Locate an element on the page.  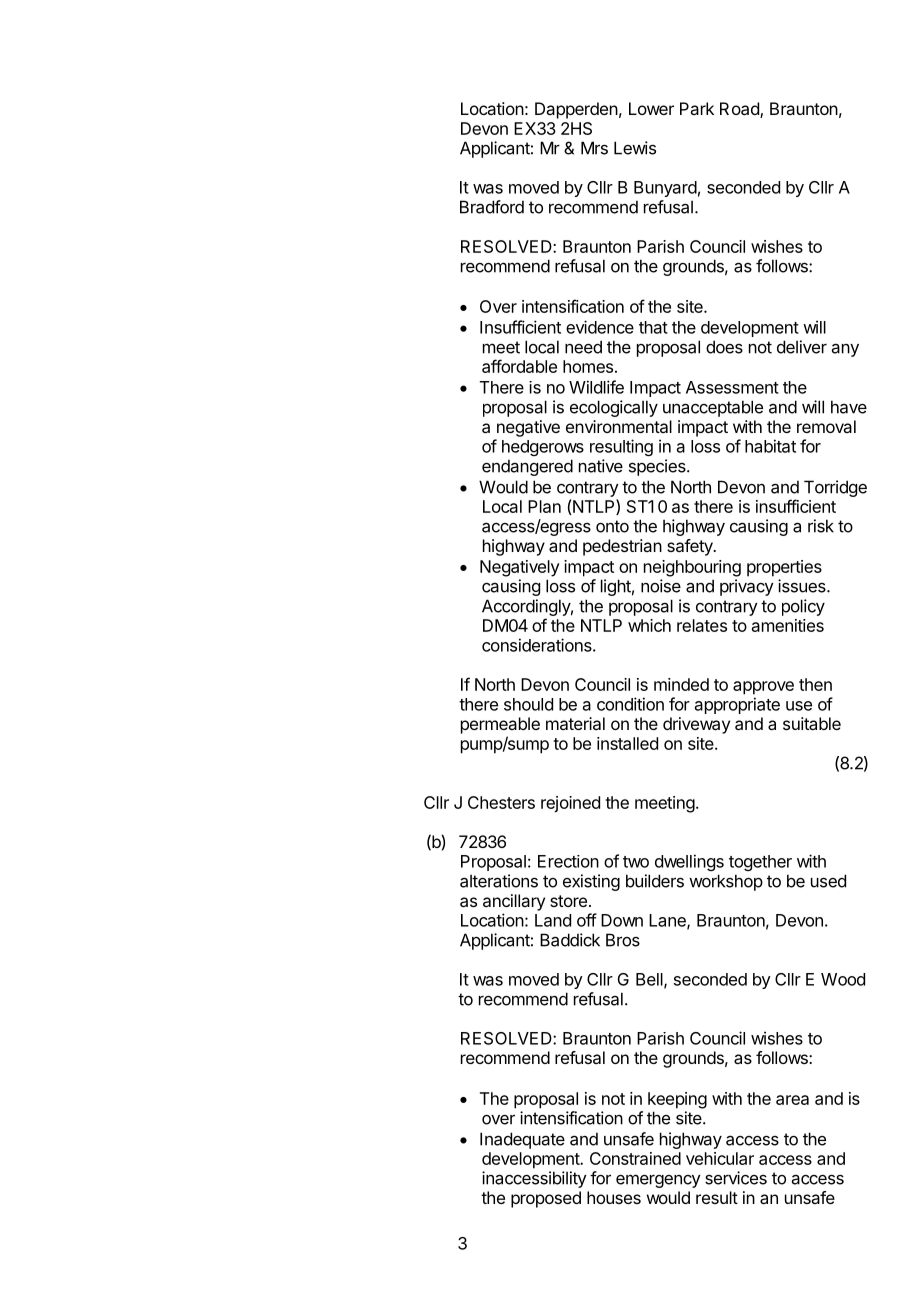
rejoined is located at coordinates (570, 804).
